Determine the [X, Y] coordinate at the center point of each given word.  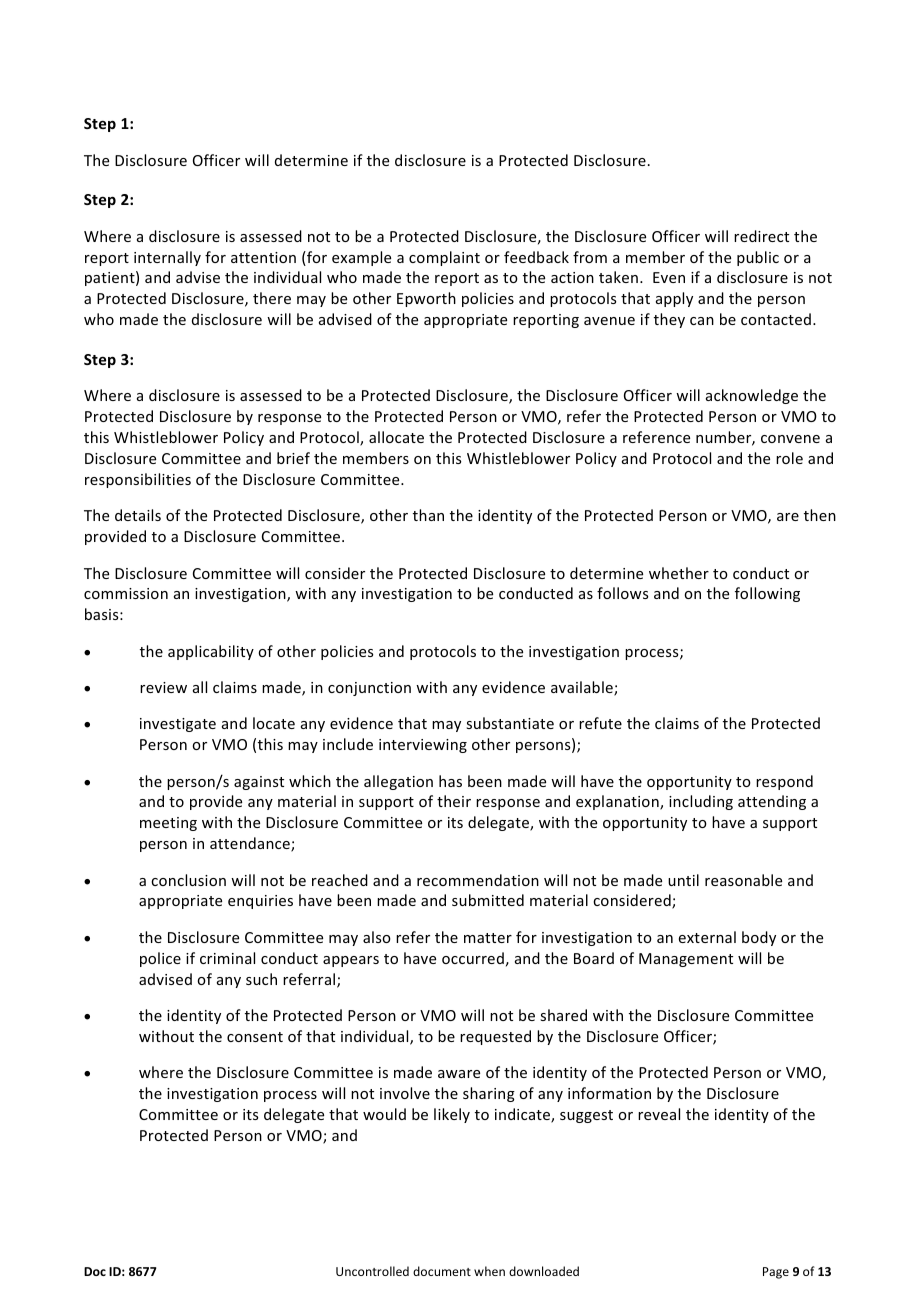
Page [776, 1273]
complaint [444, 258]
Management [686, 960]
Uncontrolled [372, 1271]
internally [167, 258]
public [758, 258]
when [489, 1271]
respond [784, 782]
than [428, 515]
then [820, 515]
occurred [473, 958]
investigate [178, 725]
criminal [227, 958]
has [450, 781]
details [138, 515]
